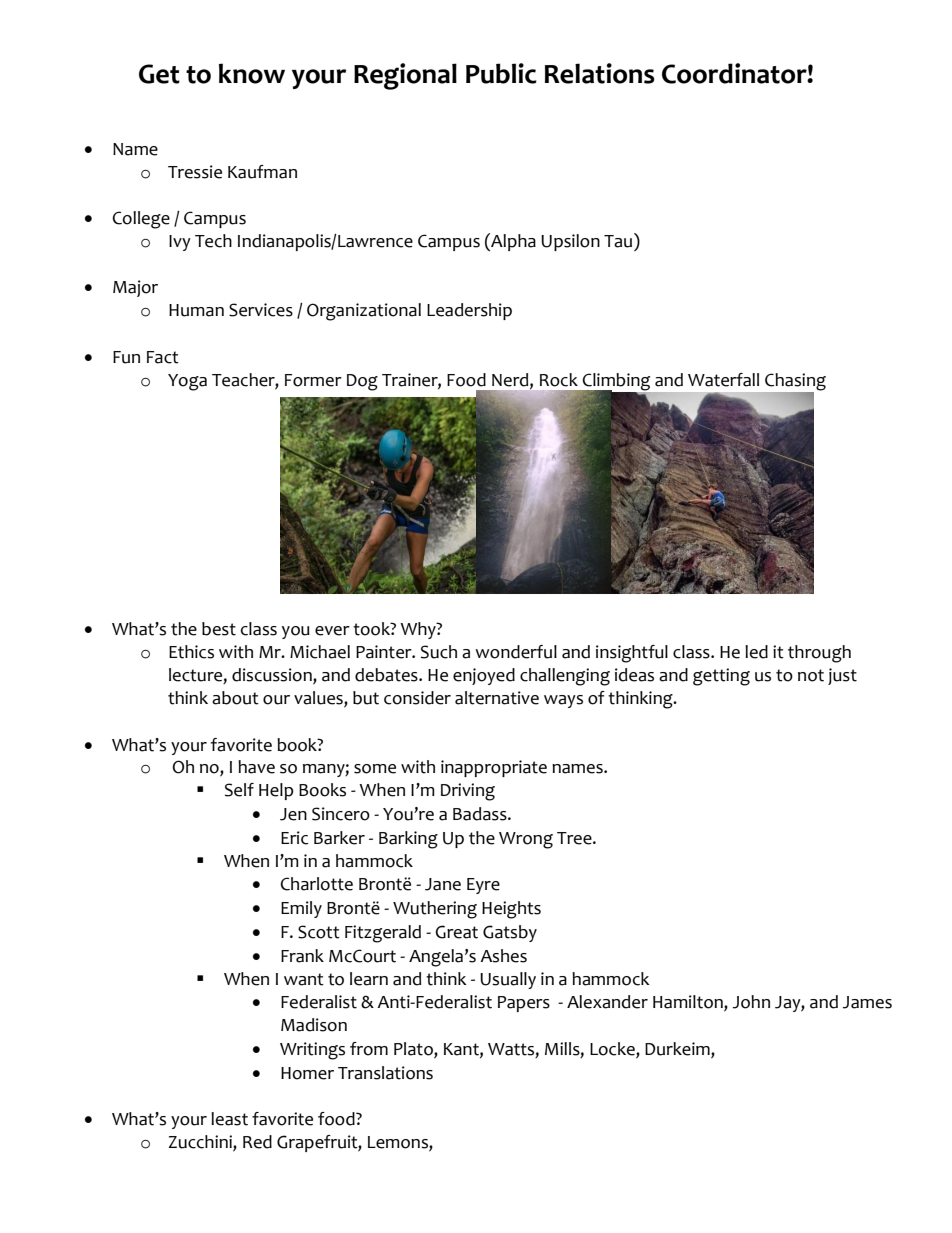 The width and height of the screenshot is (952, 1233). I want to click on least, so click(229, 1119).
